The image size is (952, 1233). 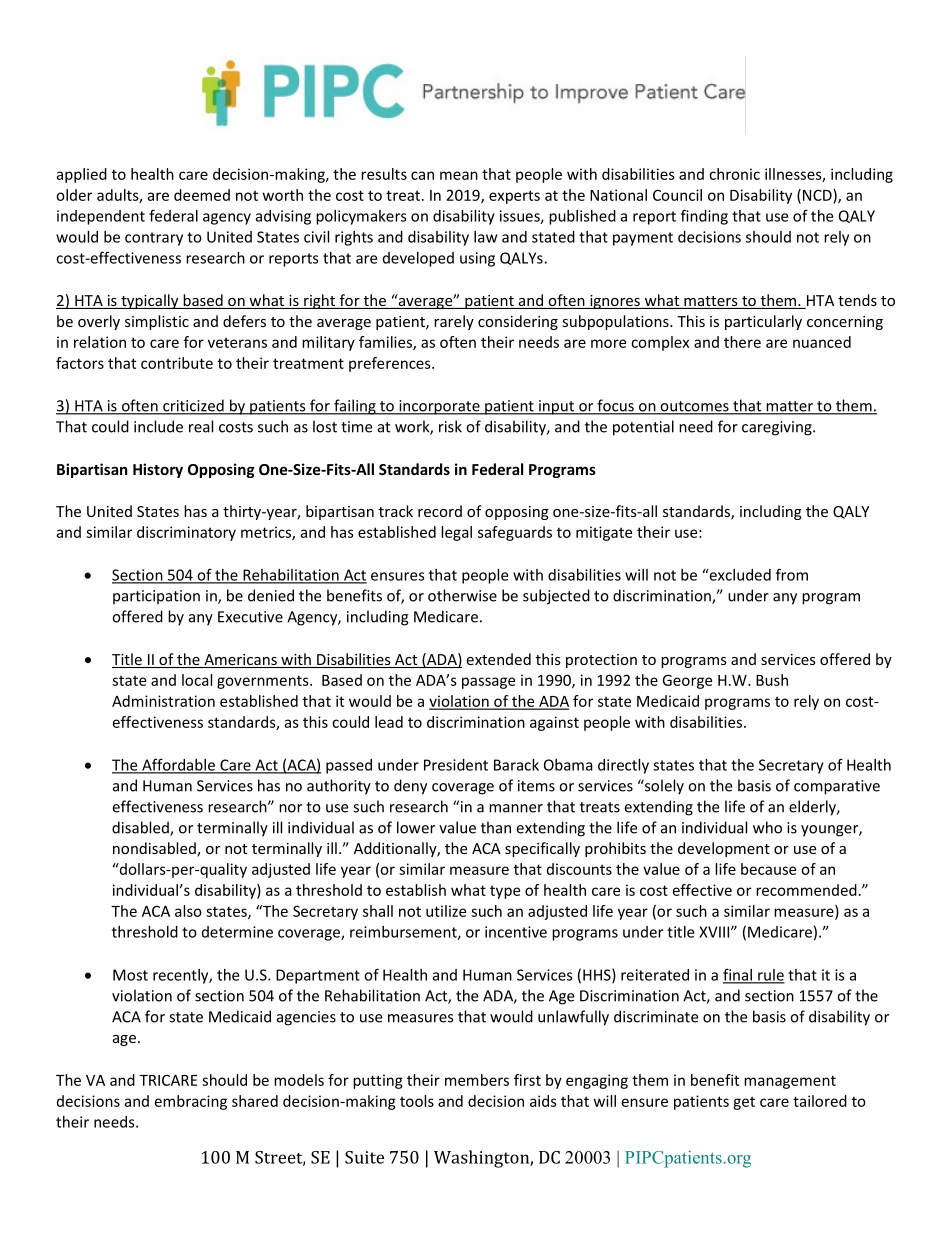 What do you see at coordinates (767, 827) in the screenshot?
I see `who` at bounding box center [767, 827].
